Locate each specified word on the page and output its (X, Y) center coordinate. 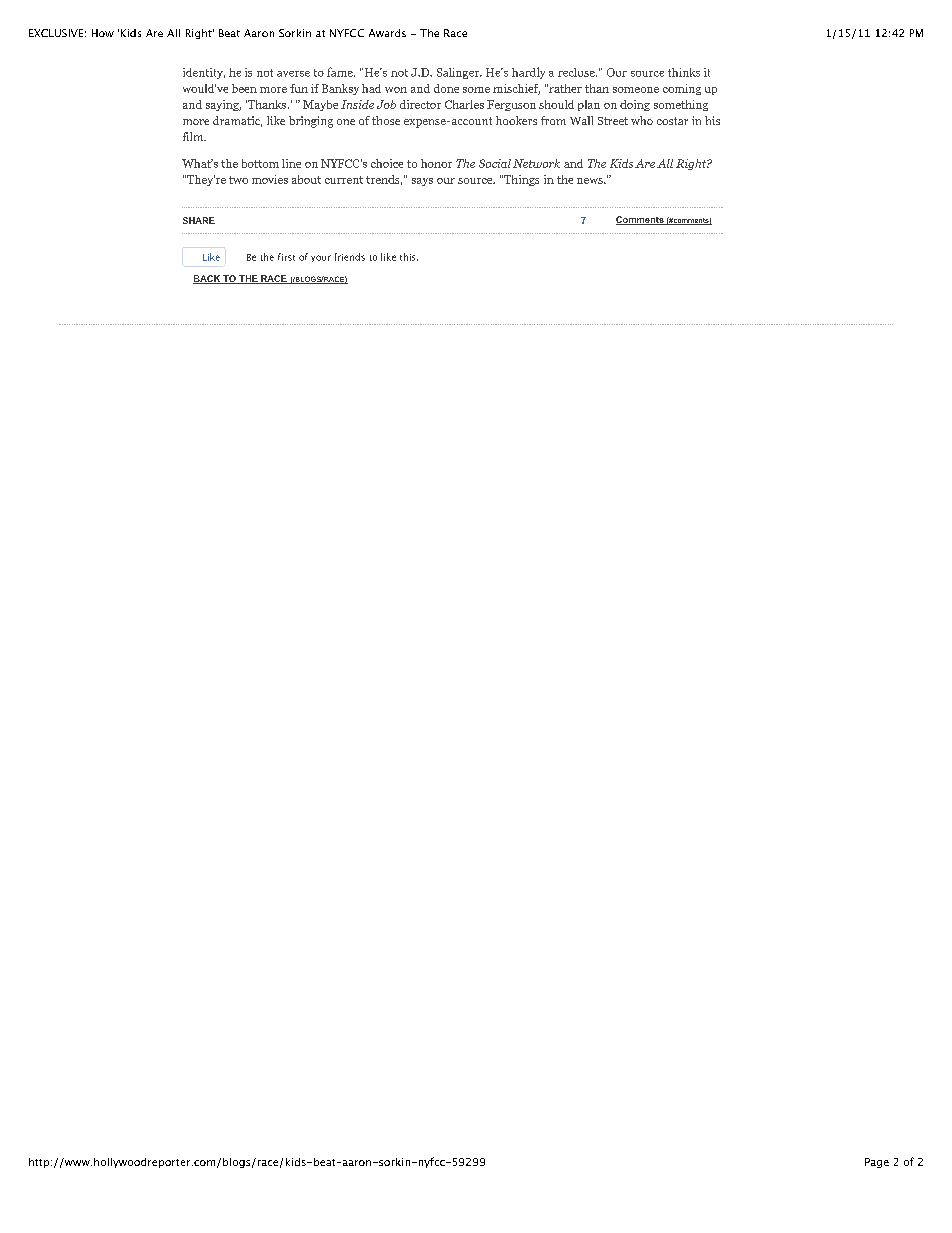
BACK (207, 279)
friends (350, 257)
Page (877, 1163)
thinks (684, 72)
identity (204, 73)
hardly (528, 73)
